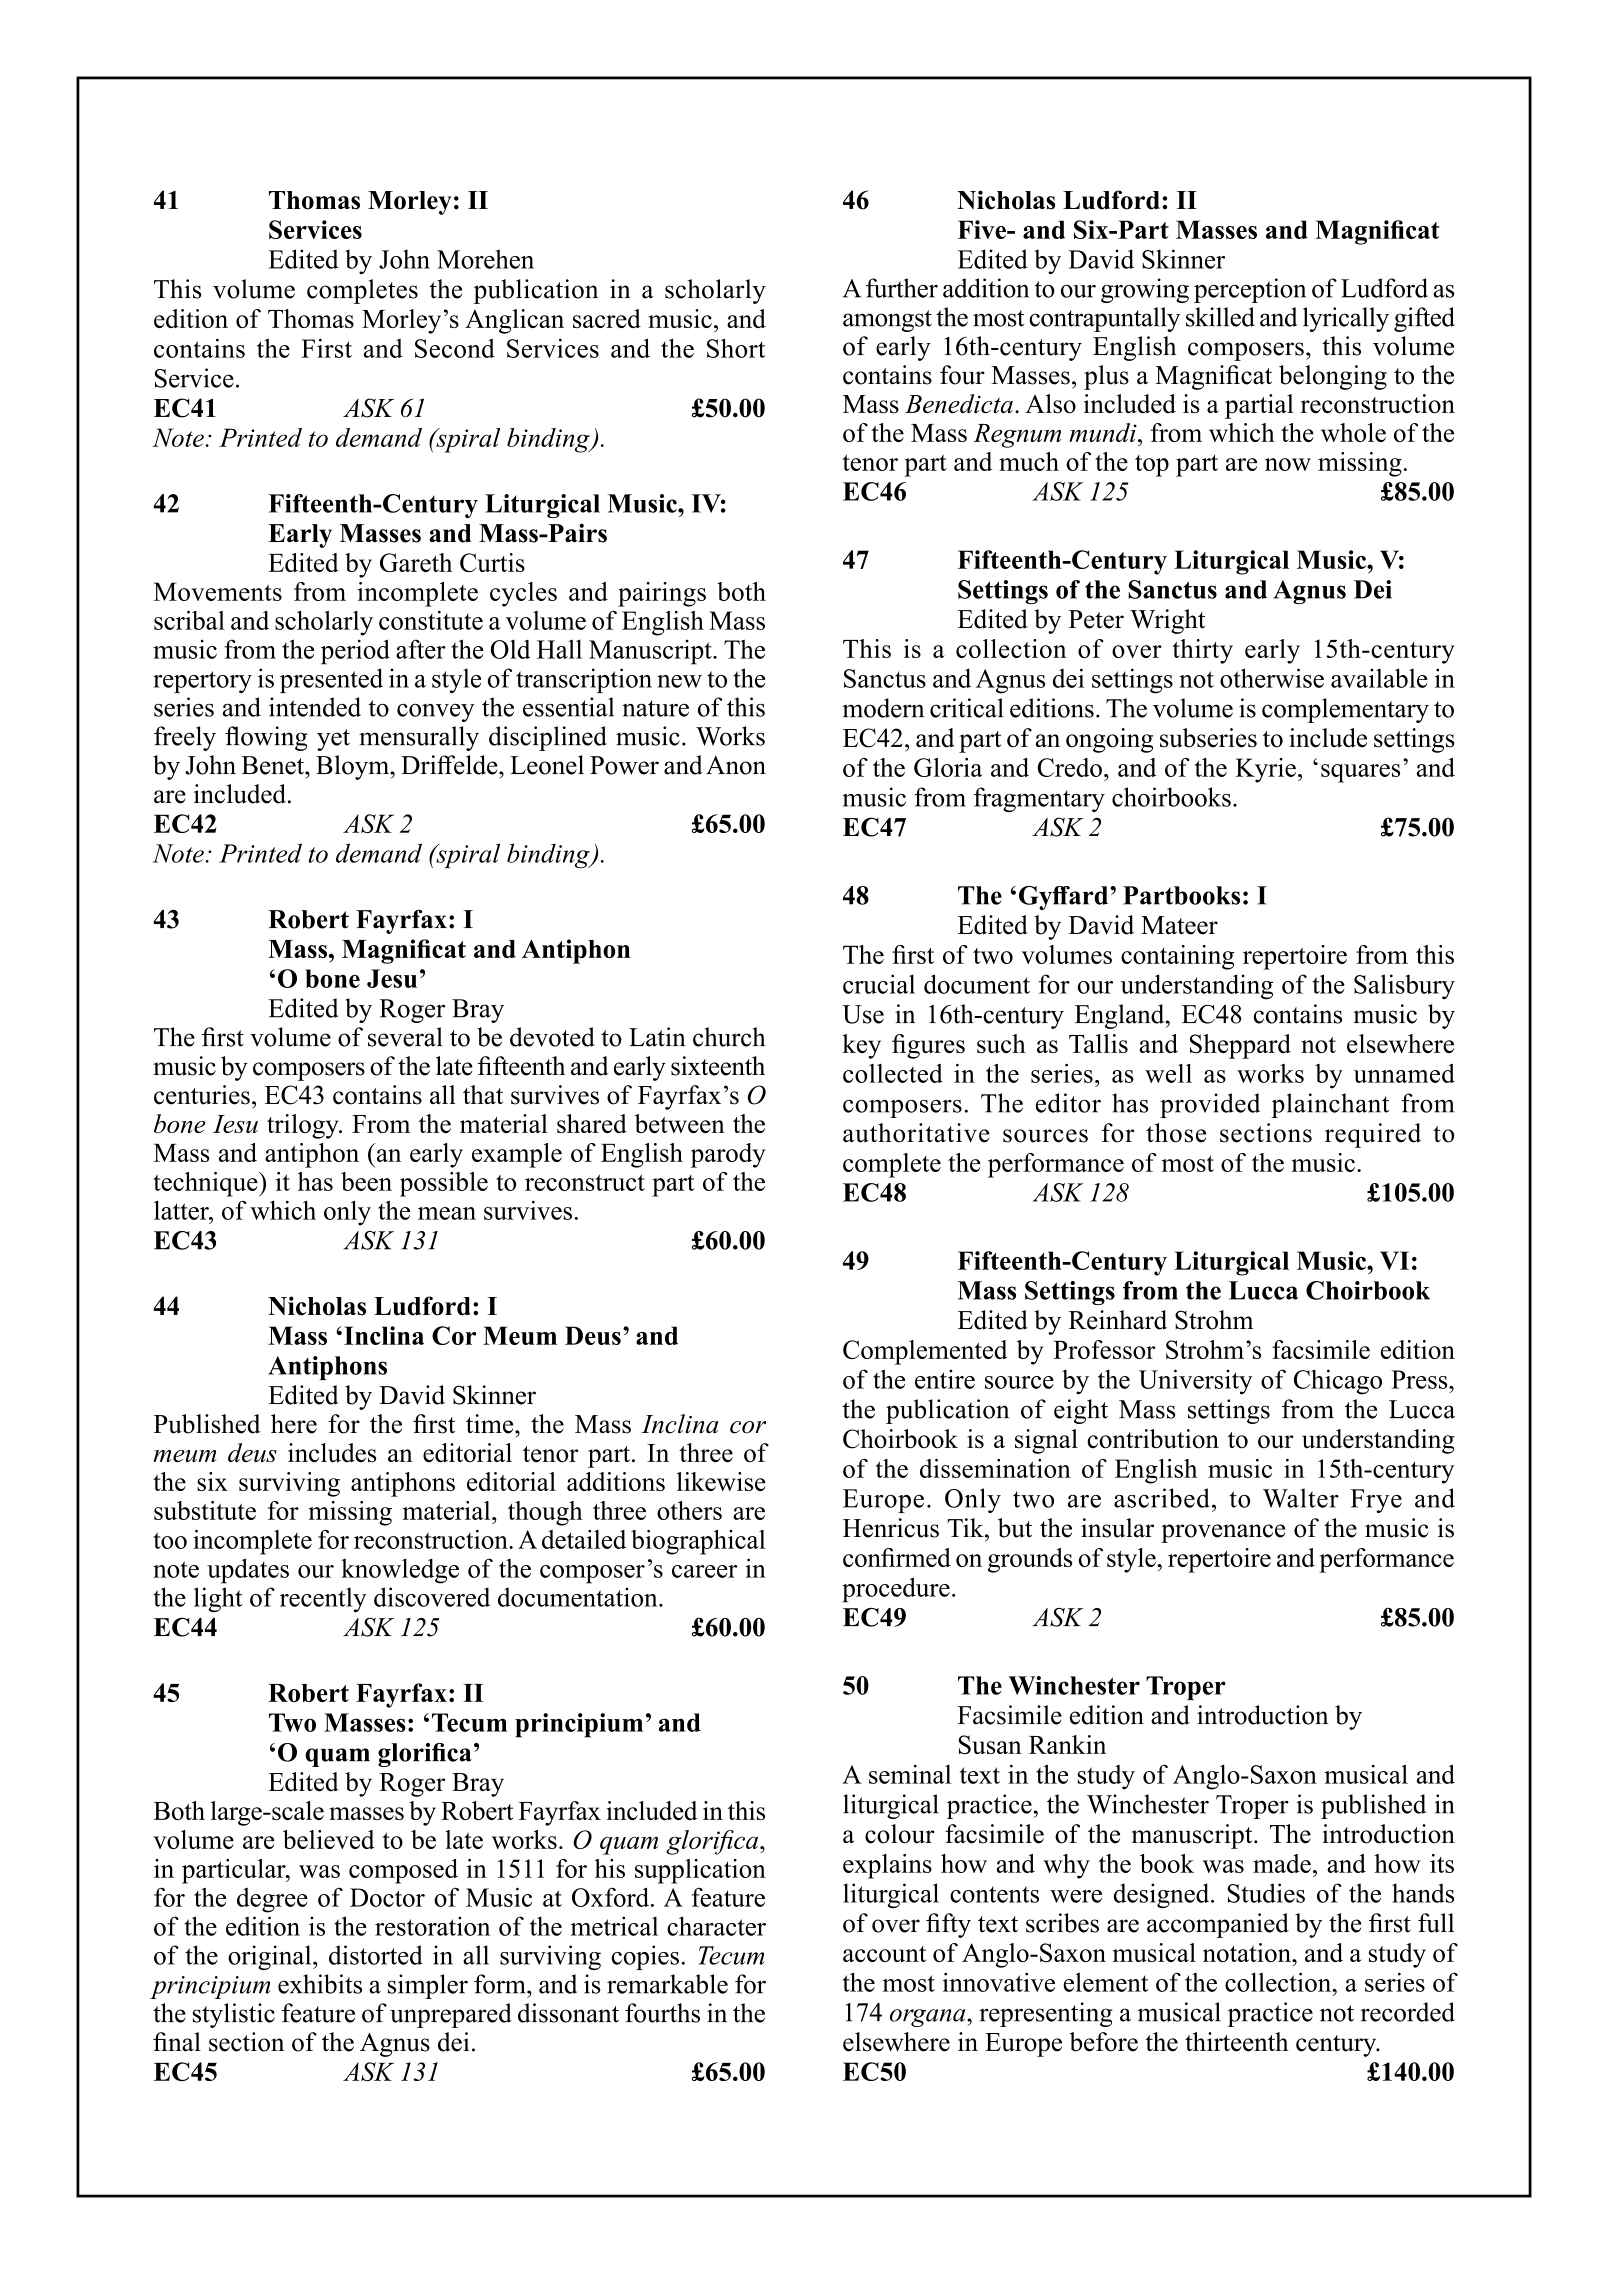  I want to click on account, so click(884, 1954).
